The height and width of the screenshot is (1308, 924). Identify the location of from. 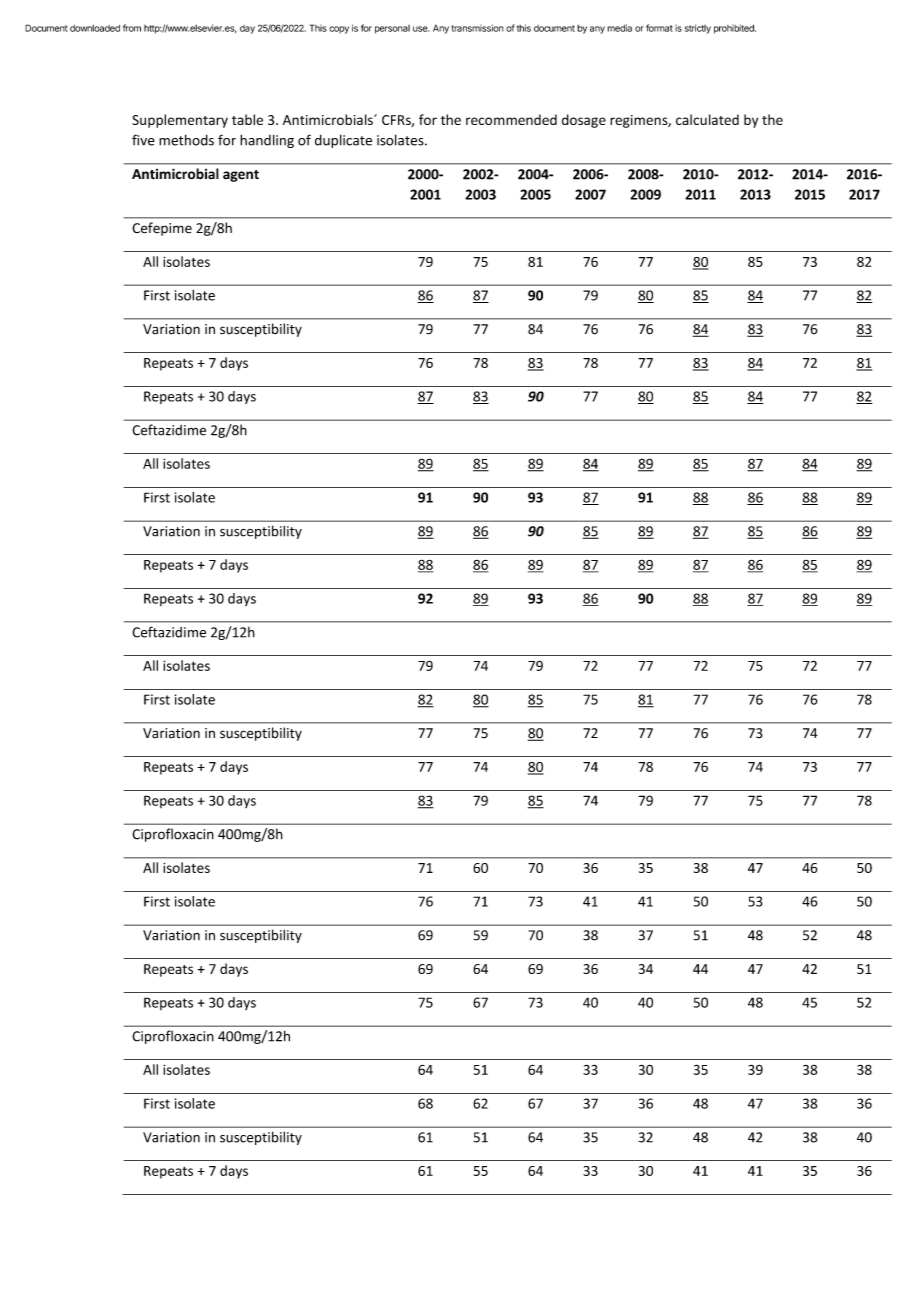
(132, 28).
